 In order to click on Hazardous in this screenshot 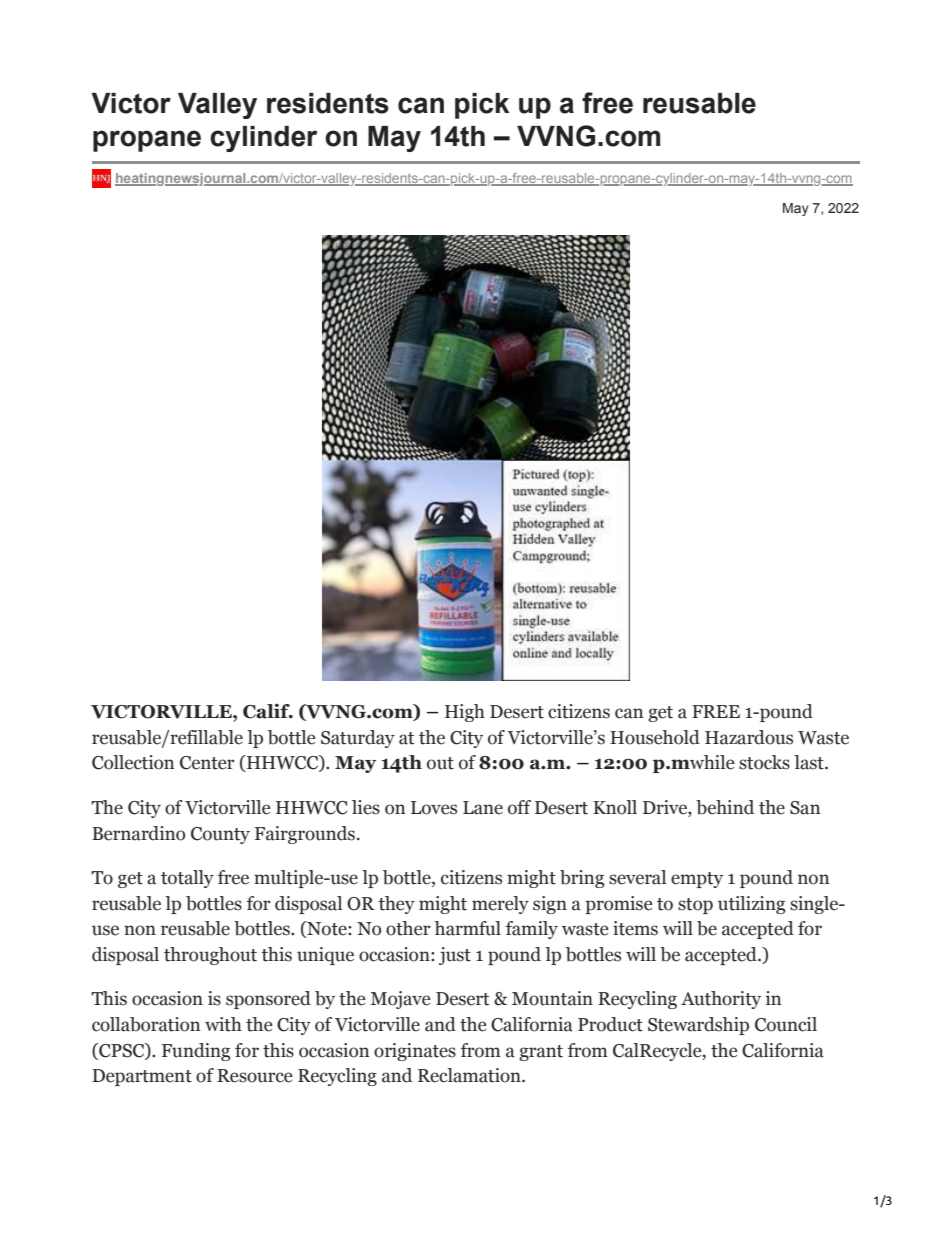, I will do `click(749, 737)`.
